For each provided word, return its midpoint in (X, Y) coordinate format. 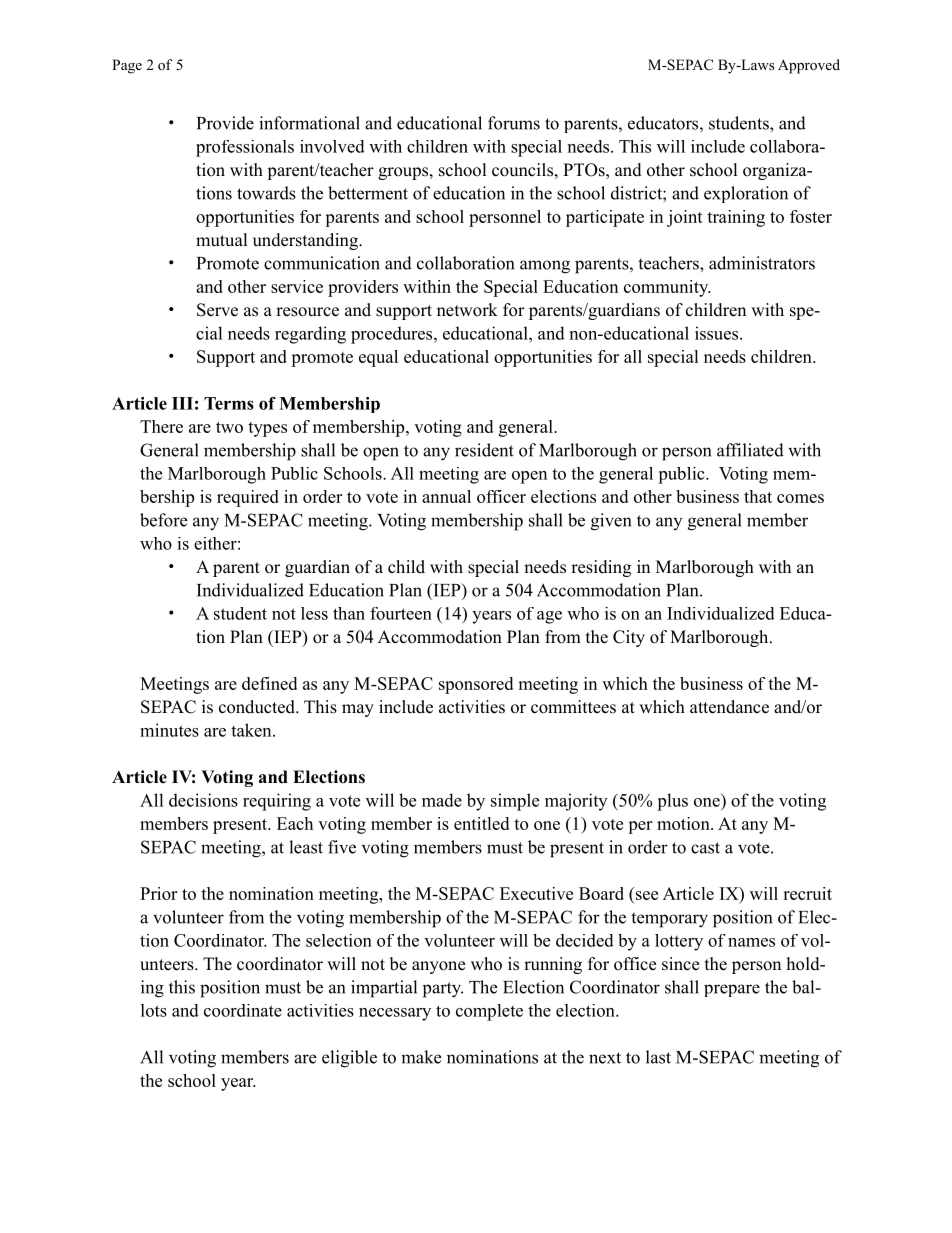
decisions (203, 800)
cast (705, 848)
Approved (809, 66)
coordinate (243, 1010)
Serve (217, 310)
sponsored (476, 685)
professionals (245, 148)
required (248, 498)
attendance (729, 707)
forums (514, 123)
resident (484, 450)
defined (269, 683)
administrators (762, 263)
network (467, 310)
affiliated (750, 450)
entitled (481, 823)
